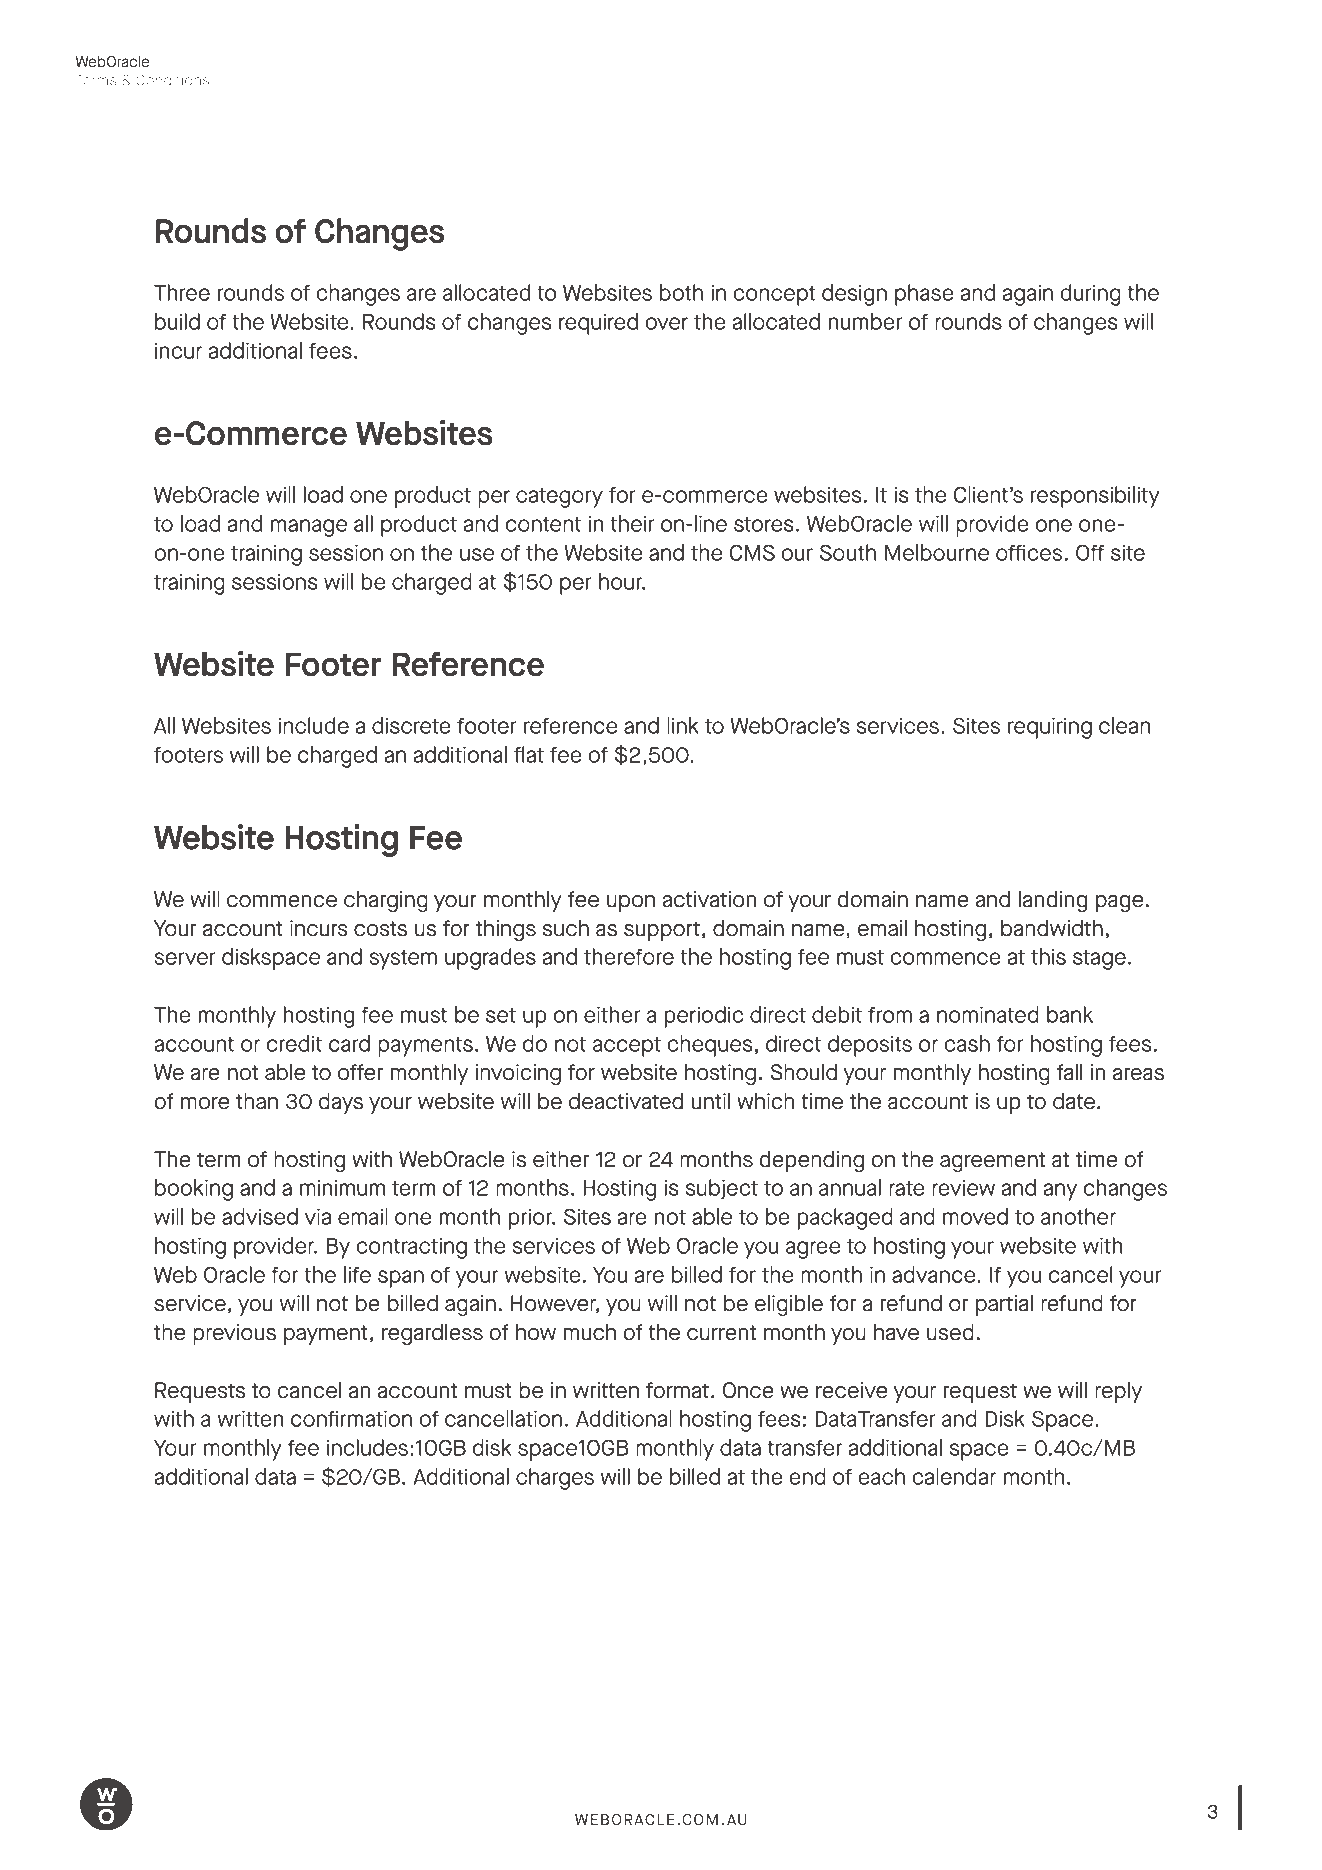 This document has height=1870, width=1322. I want to click on both, so click(681, 292).
